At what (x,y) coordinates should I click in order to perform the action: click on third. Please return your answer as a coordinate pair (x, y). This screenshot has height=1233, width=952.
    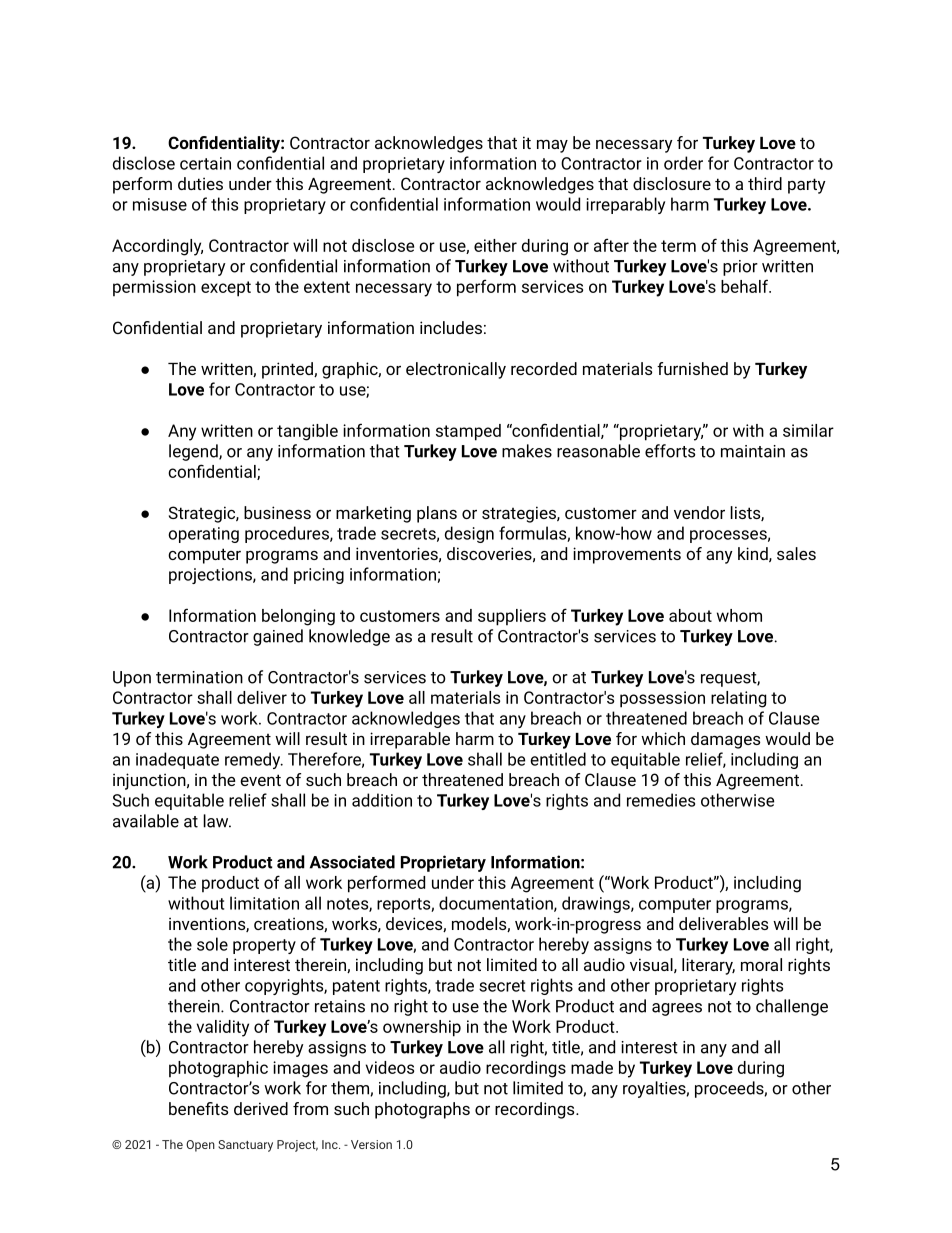
    Looking at the image, I should click on (765, 183).
